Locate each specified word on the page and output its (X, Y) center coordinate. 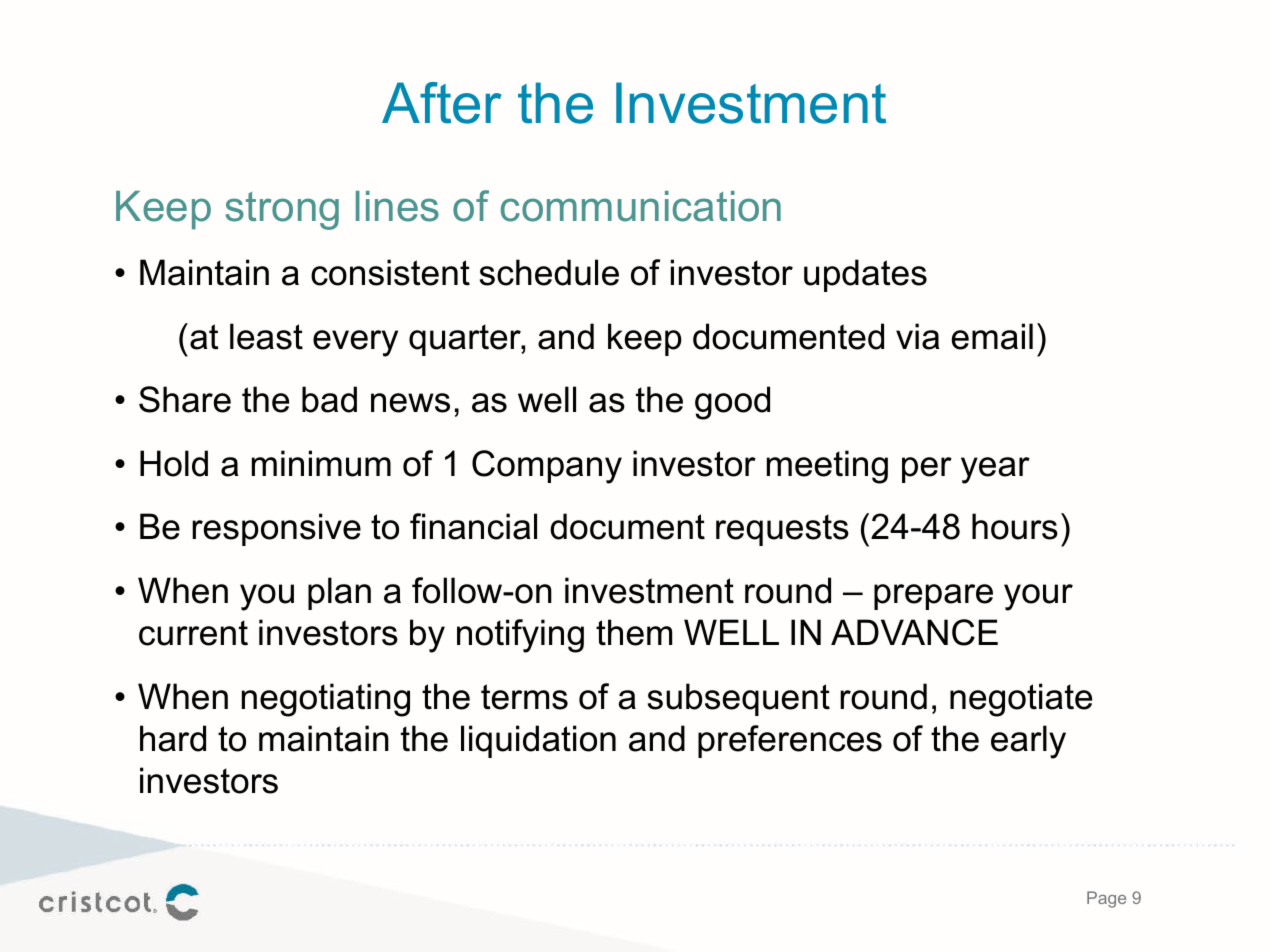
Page (1106, 899)
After (441, 103)
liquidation (538, 741)
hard (173, 738)
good (732, 403)
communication (641, 206)
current (193, 633)
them (634, 632)
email (992, 336)
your (1038, 597)
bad (329, 399)
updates (865, 275)
